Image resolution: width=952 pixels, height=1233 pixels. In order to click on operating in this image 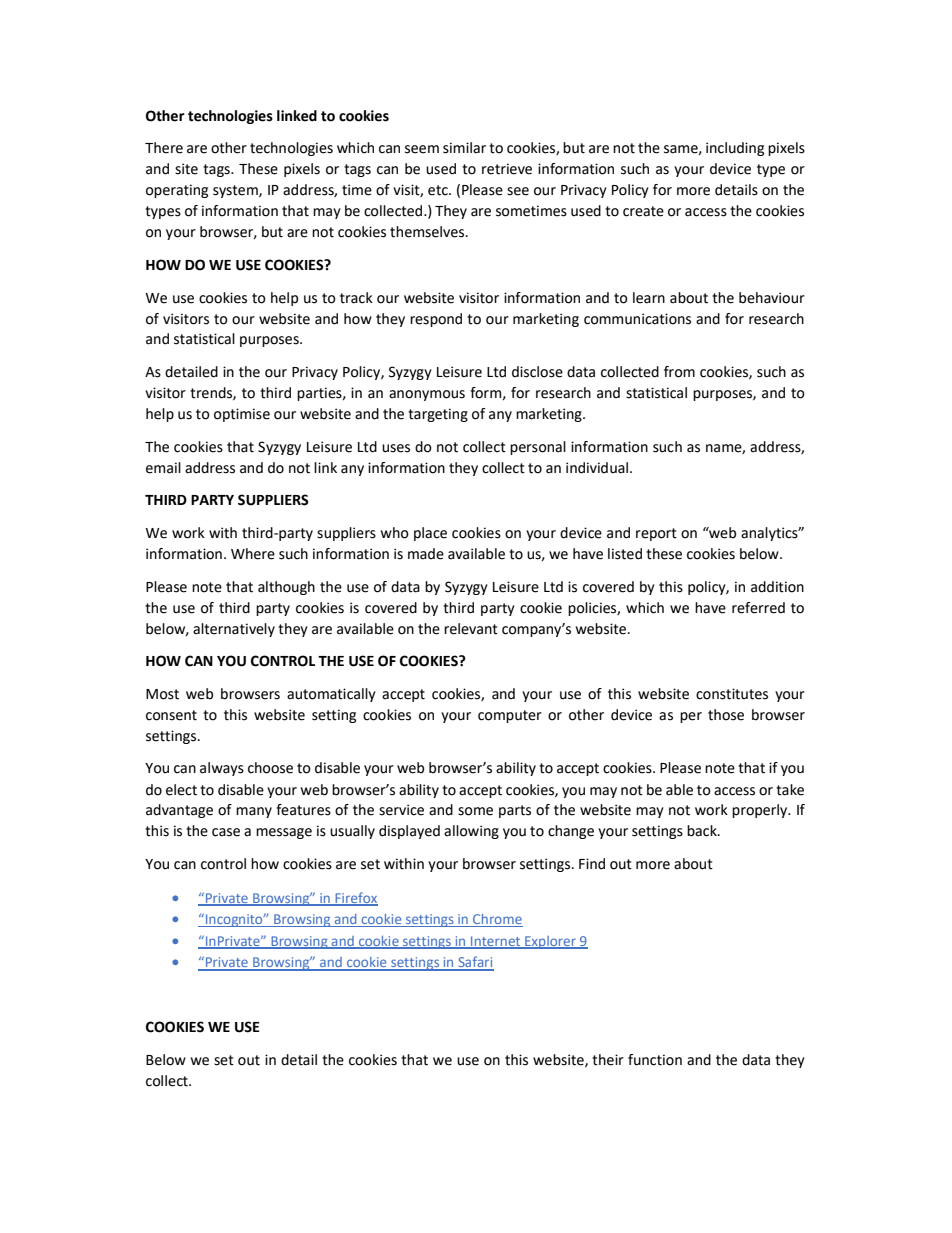, I will do `click(177, 191)`.
